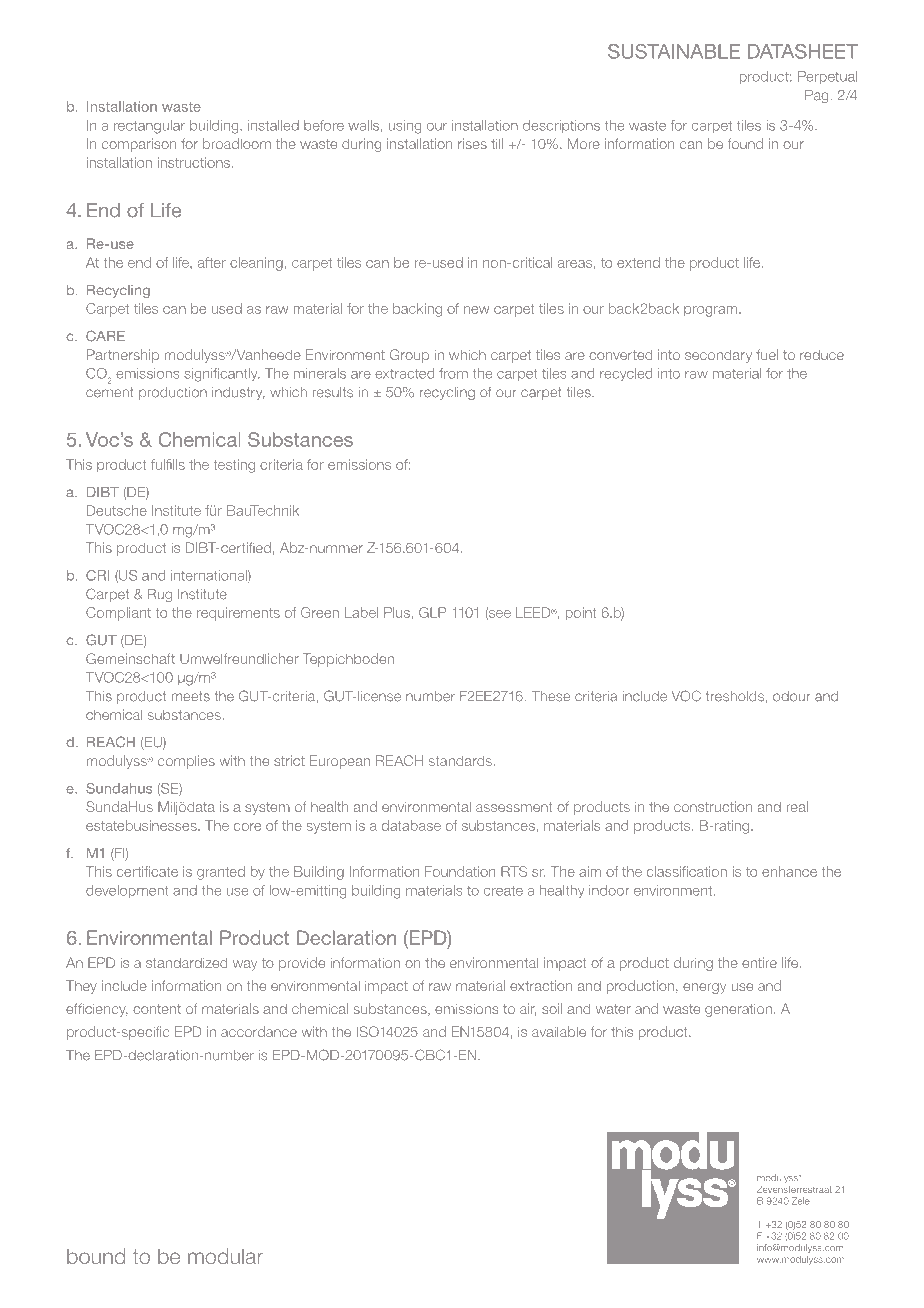 Image resolution: width=924 pixels, height=1308 pixels. I want to click on modular, so click(225, 1256).
